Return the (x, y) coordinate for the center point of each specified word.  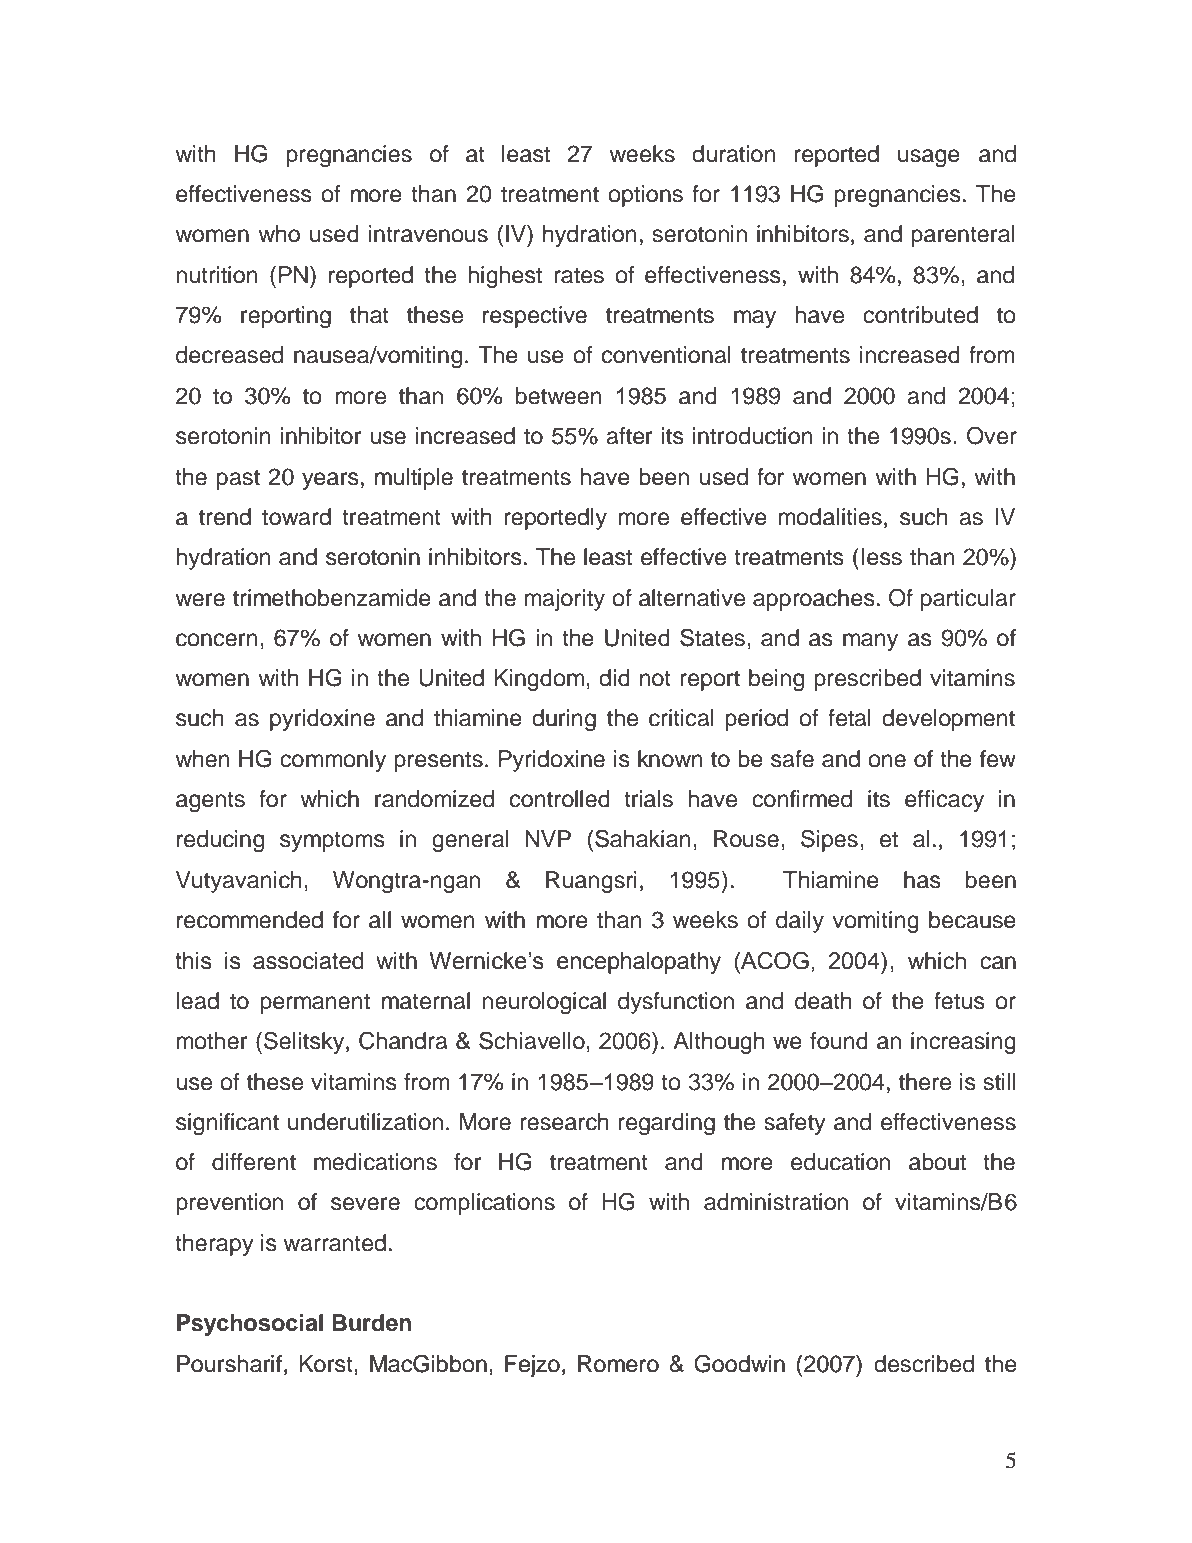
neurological (544, 1003)
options (645, 196)
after (629, 436)
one (887, 761)
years (330, 481)
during (564, 720)
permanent (315, 1003)
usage (929, 158)
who (279, 234)
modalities (830, 517)
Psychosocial (250, 1325)
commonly (333, 761)
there (925, 1082)
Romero (618, 1364)
